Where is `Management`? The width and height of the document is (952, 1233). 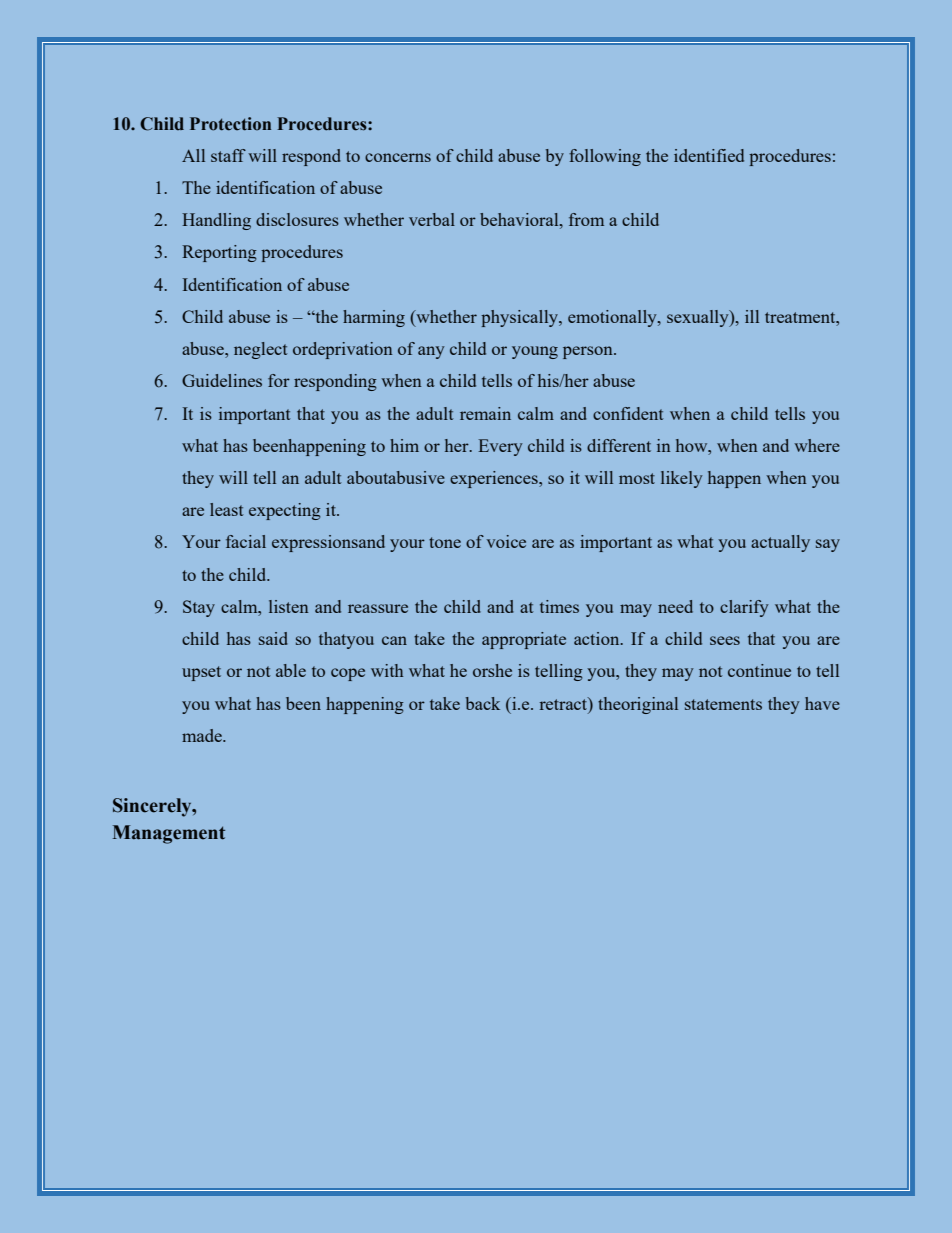 Management is located at coordinates (169, 834).
